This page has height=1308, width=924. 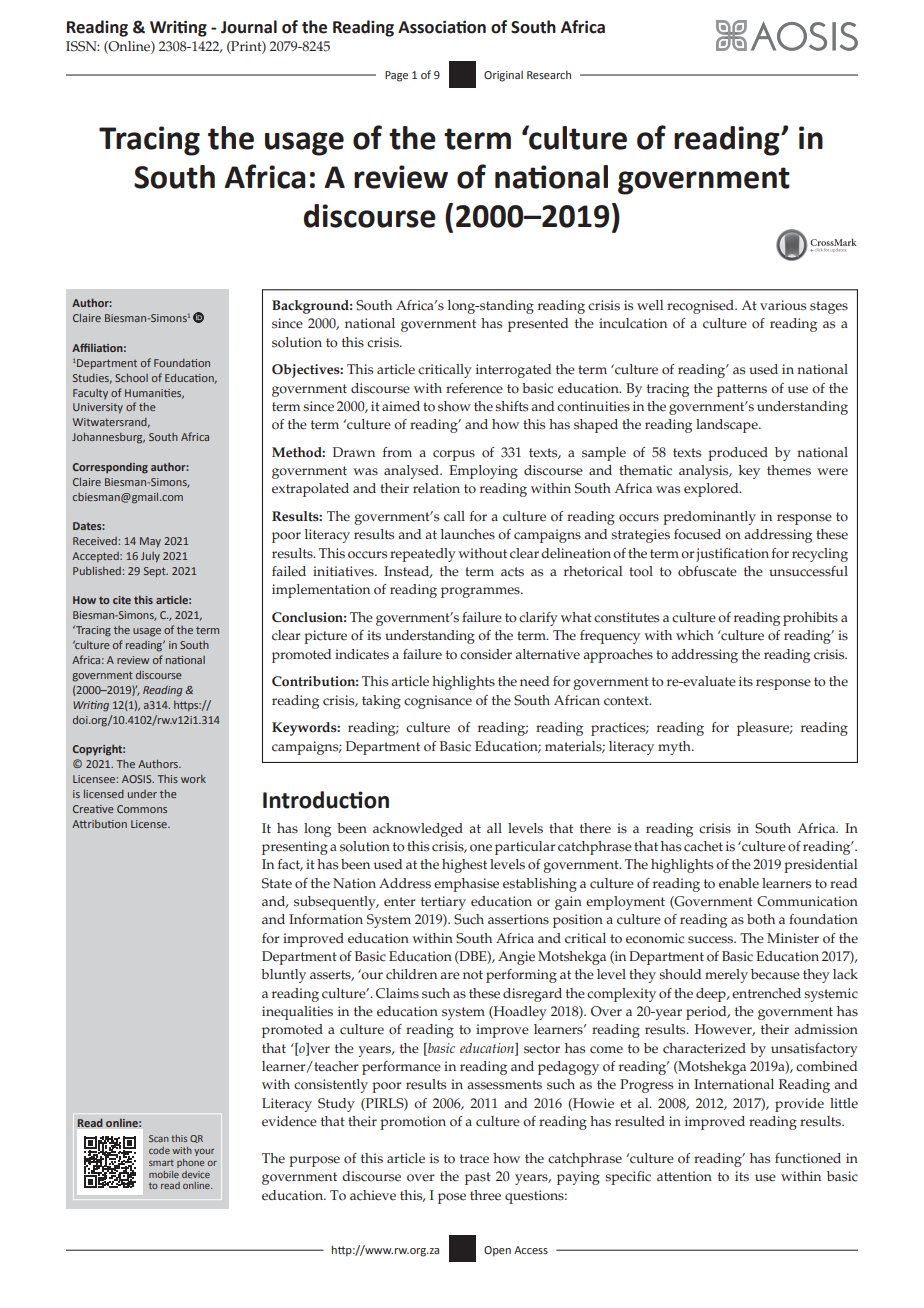 I want to click on highest, so click(x=464, y=866).
